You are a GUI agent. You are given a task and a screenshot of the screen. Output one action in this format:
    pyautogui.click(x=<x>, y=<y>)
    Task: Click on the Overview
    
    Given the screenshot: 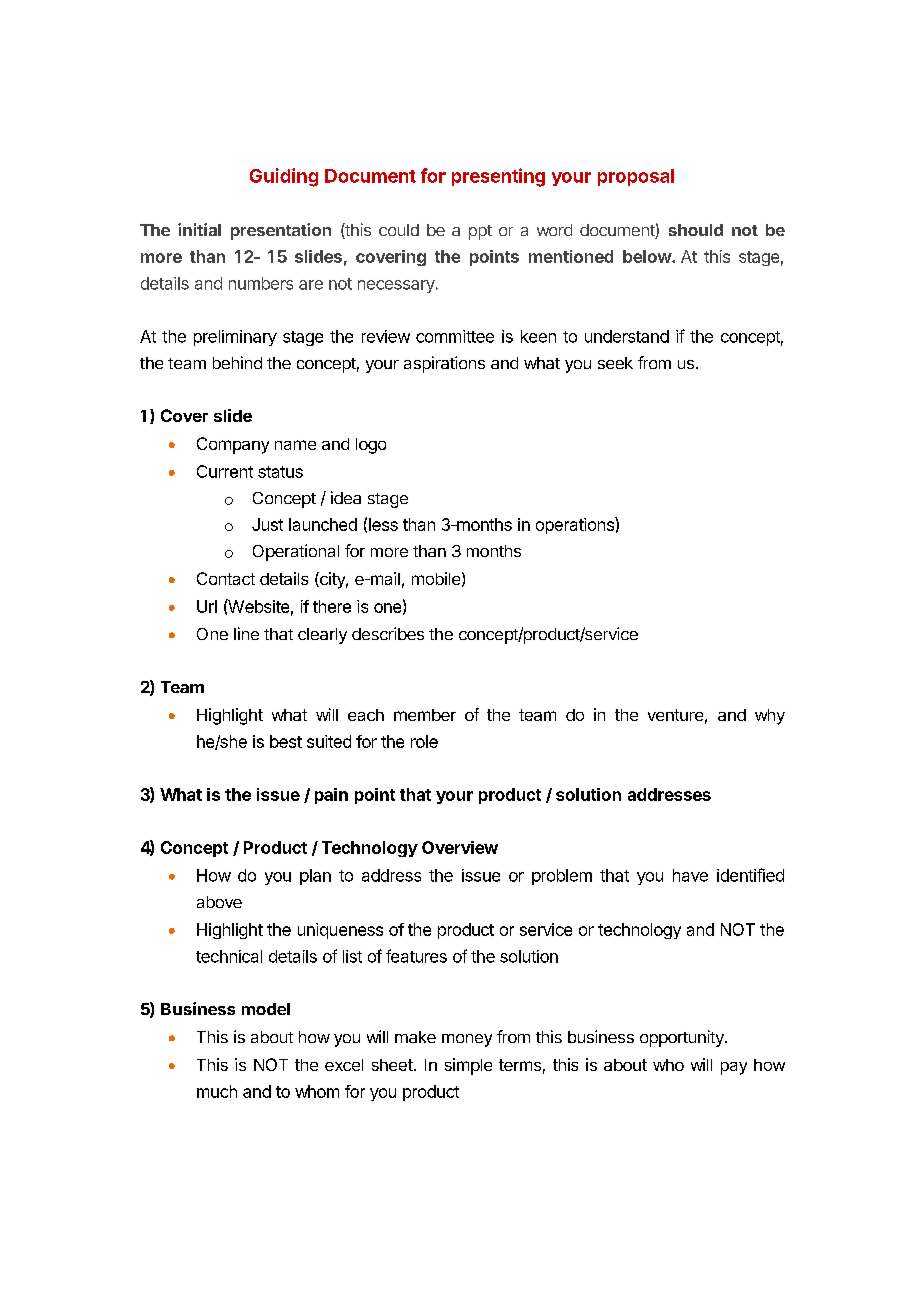 What is the action you would take?
    pyautogui.click(x=460, y=847)
